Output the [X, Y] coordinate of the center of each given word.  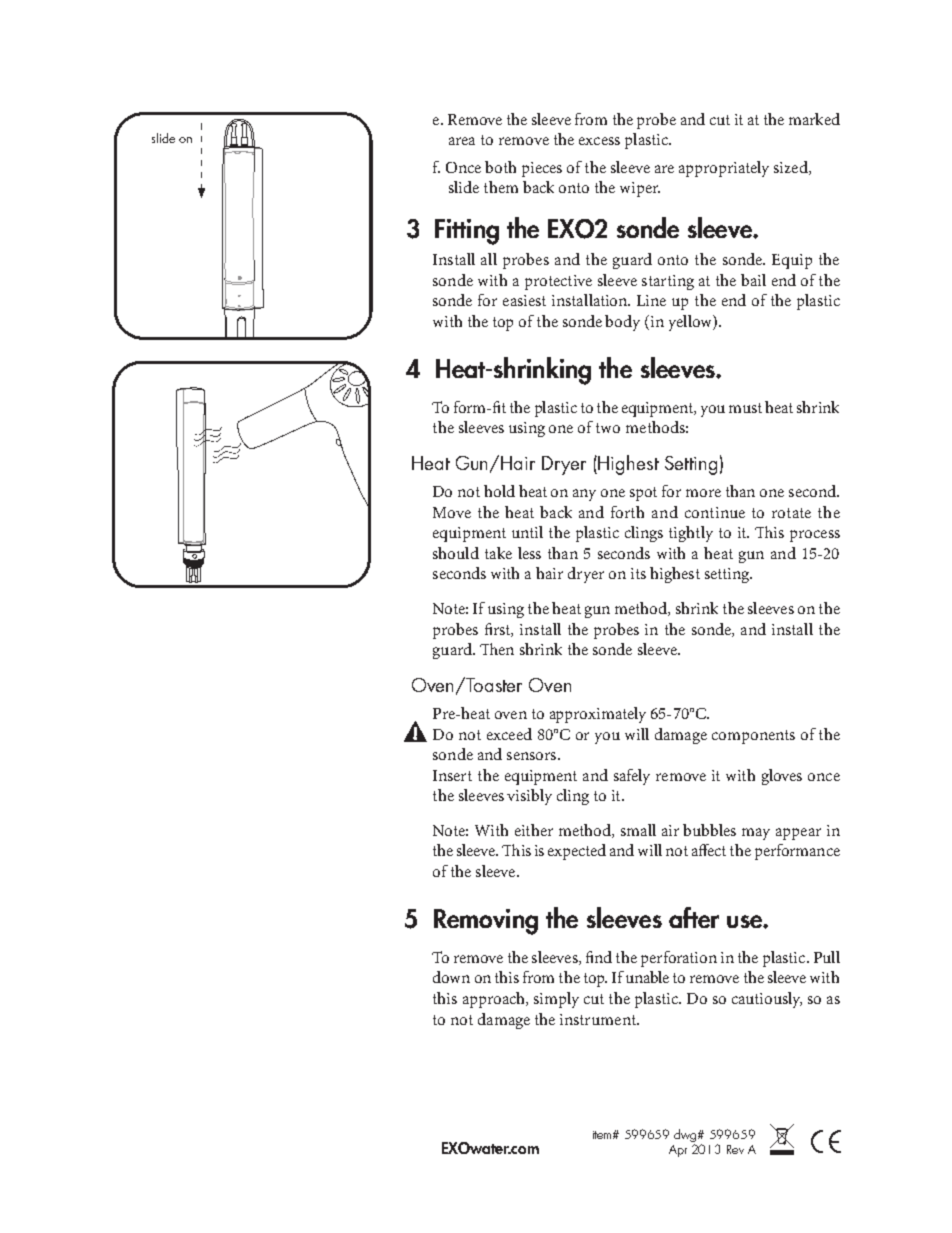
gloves [782, 777]
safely [632, 777]
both [500, 167]
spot [643, 494]
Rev [735, 1149]
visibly [529, 797]
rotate [791, 513]
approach [495, 1000]
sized [792, 168]
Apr [678, 1151]
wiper [640, 189]
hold [499, 491]
